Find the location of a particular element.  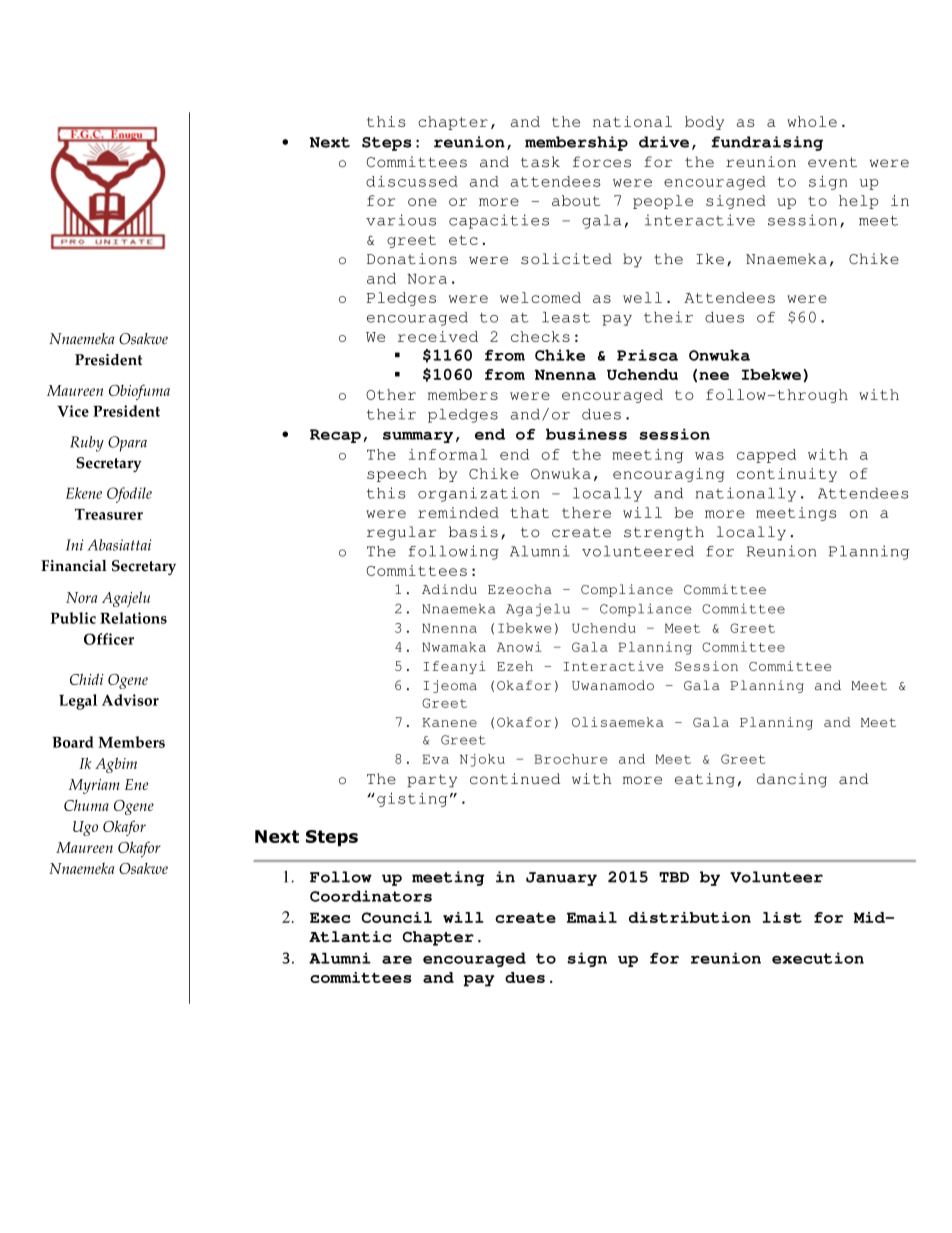

strength is located at coordinates (664, 533).
